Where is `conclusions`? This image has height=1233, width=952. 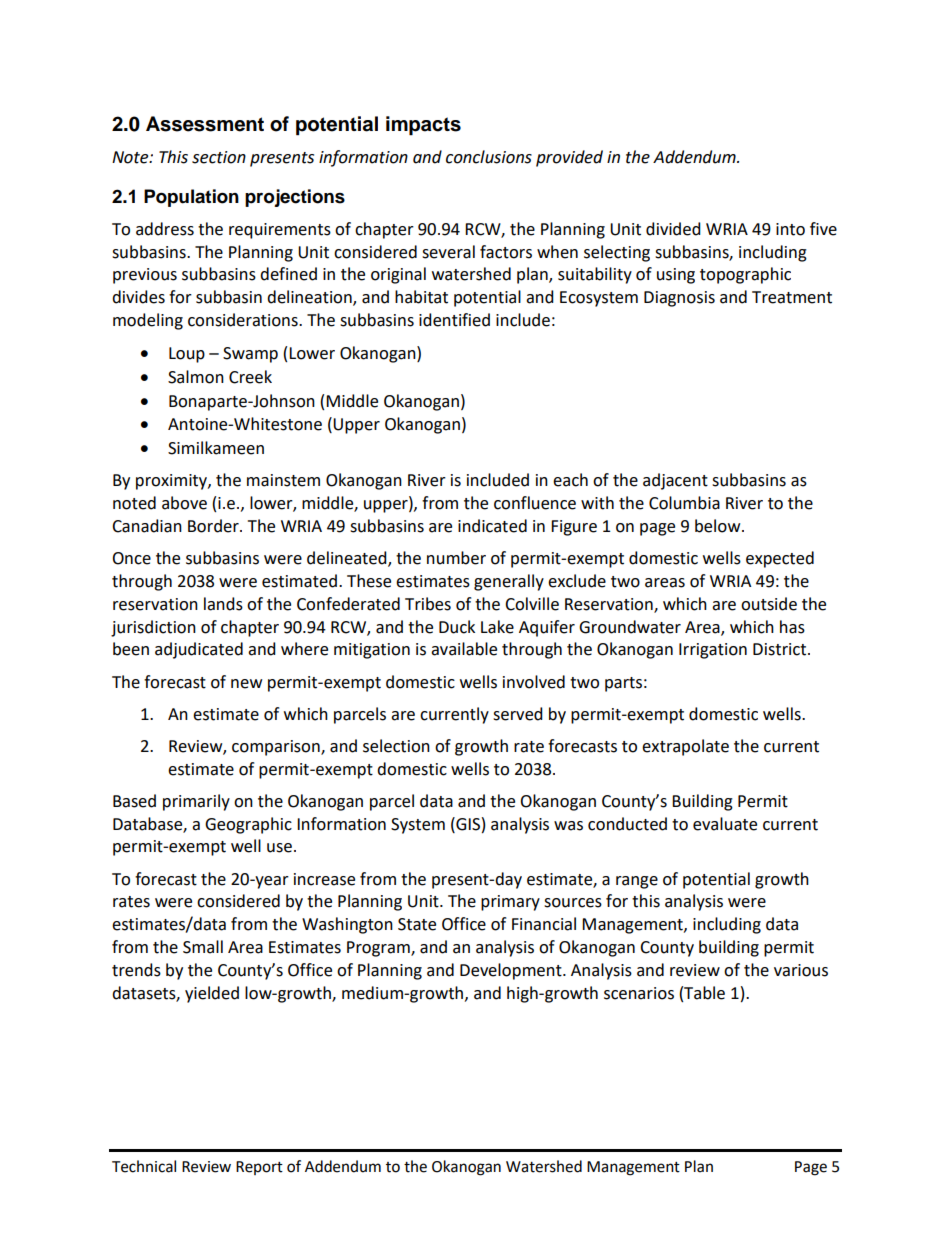
conclusions is located at coordinates (489, 157).
